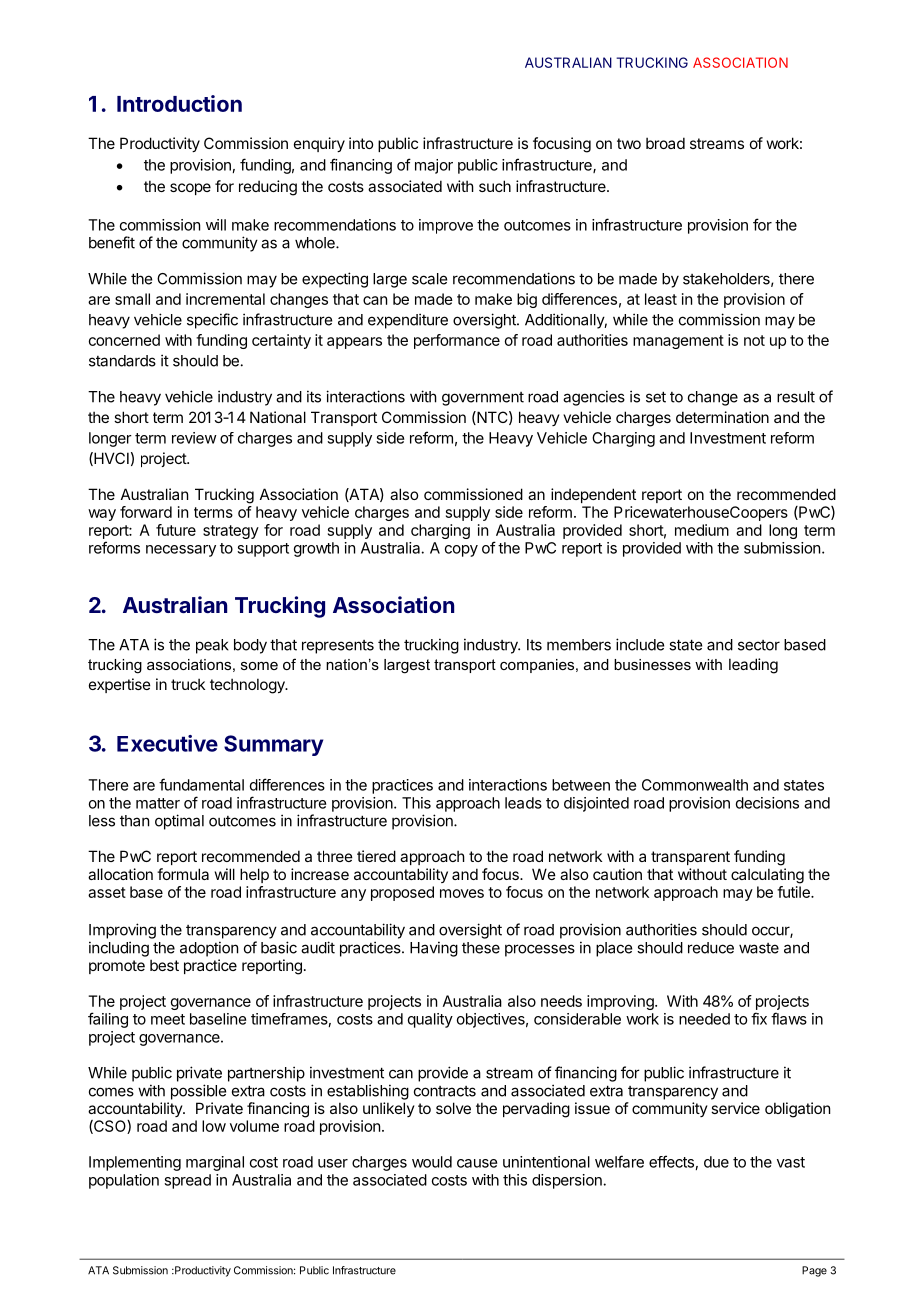 The height and width of the screenshot is (1308, 924). What do you see at coordinates (187, 1181) in the screenshot?
I see `spread` at bounding box center [187, 1181].
